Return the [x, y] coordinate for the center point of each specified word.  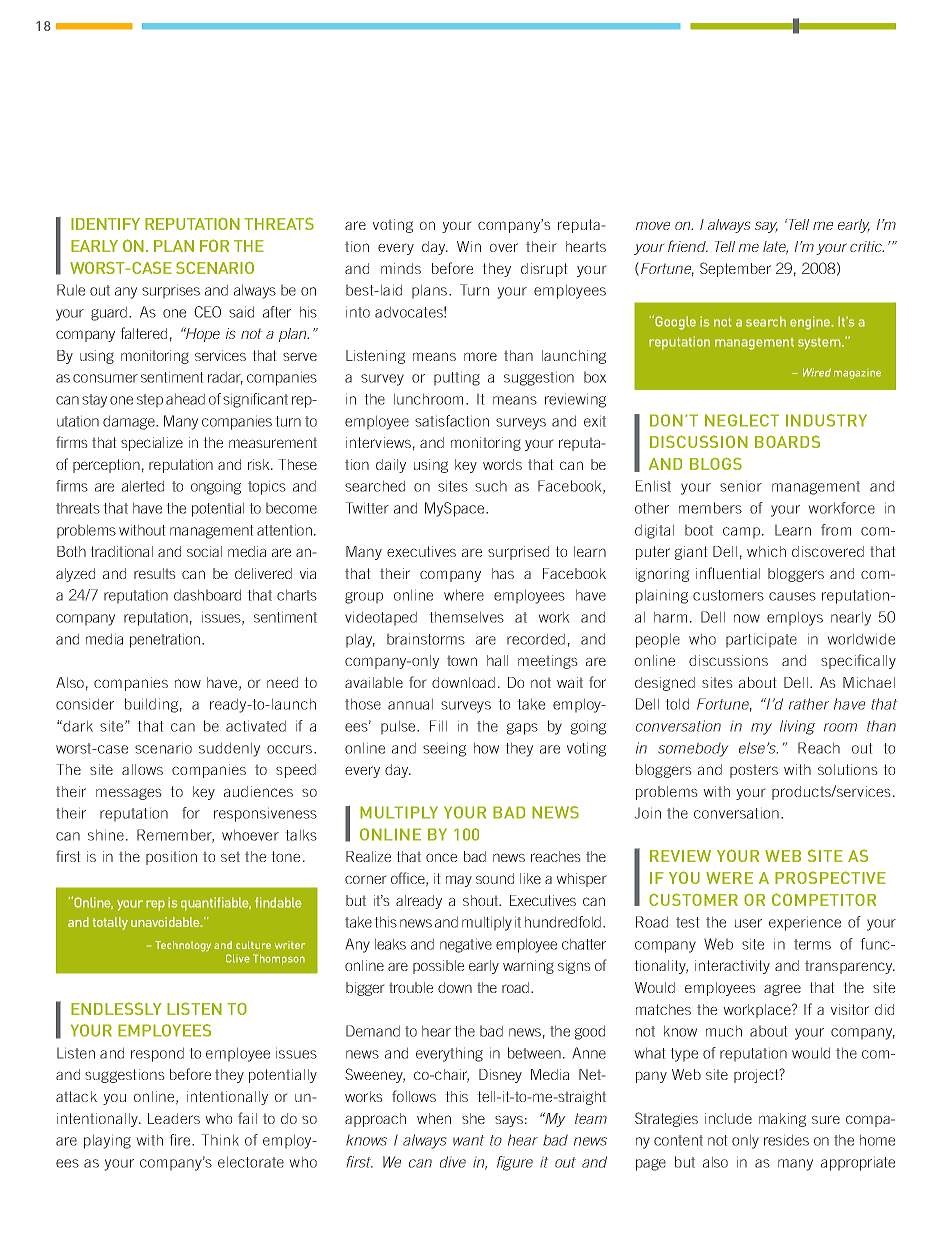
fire [181, 1140]
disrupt [544, 270]
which [766, 551]
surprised [518, 553]
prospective [830, 877]
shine [106, 835]
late [775, 247]
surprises [171, 292]
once [441, 857]
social [204, 551]
